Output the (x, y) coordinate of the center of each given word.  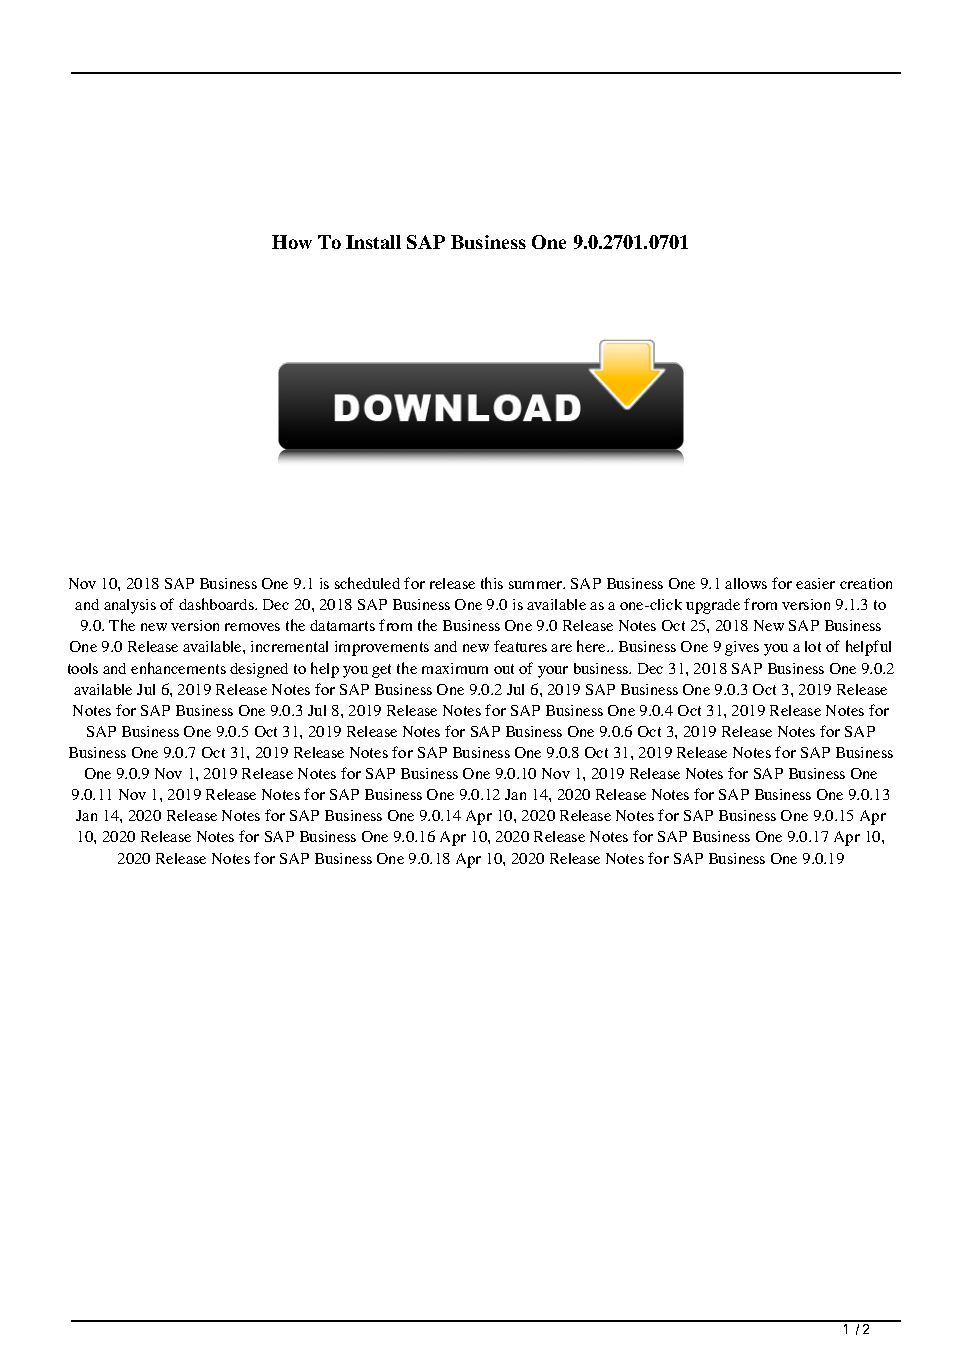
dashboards (217, 604)
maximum (455, 668)
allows (746, 583)
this (492, 583)
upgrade (713, 606)
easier (815, 583)
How (292, 242)
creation (866, 583)
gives (742, 648)
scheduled (367, 583)
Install (373, 242)
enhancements (178, 668)
